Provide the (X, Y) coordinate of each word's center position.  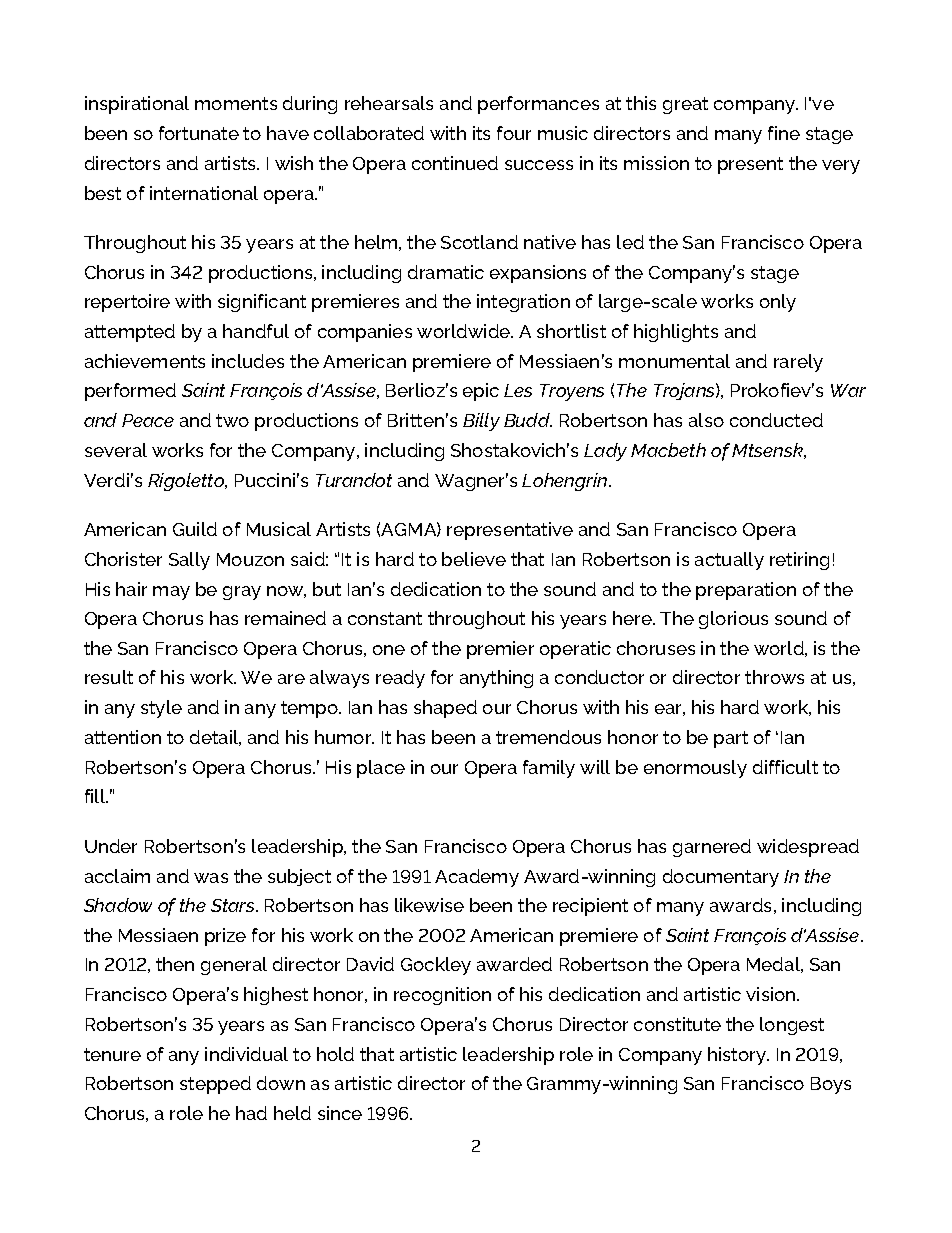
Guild (195, 529)
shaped (445, 709)
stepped (215, 1085)
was (211, 878)
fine (784, 133)
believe (474, 559)
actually (729, 561)
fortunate (199, 133)
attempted (130, 333)
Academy (477, 878)
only (778, 303)
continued (455, 163)
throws (774, 677)
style (161, 709)
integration (523, 303)
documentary (721, 878)
